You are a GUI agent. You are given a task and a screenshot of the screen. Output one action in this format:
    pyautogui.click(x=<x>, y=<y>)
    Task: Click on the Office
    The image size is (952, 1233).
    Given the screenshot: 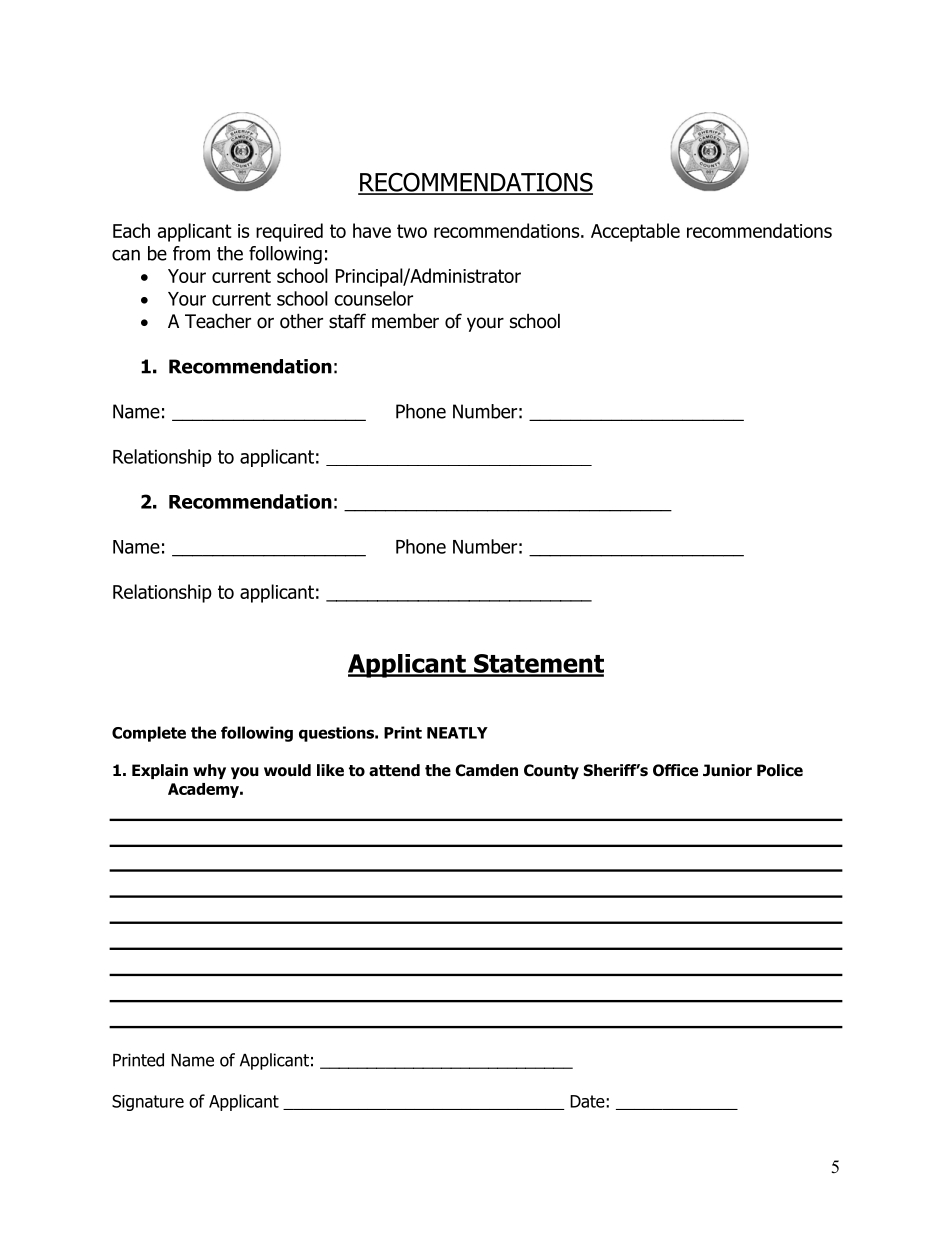 What is the action you would take?
    pyautogui.click(x=675, y=770)
